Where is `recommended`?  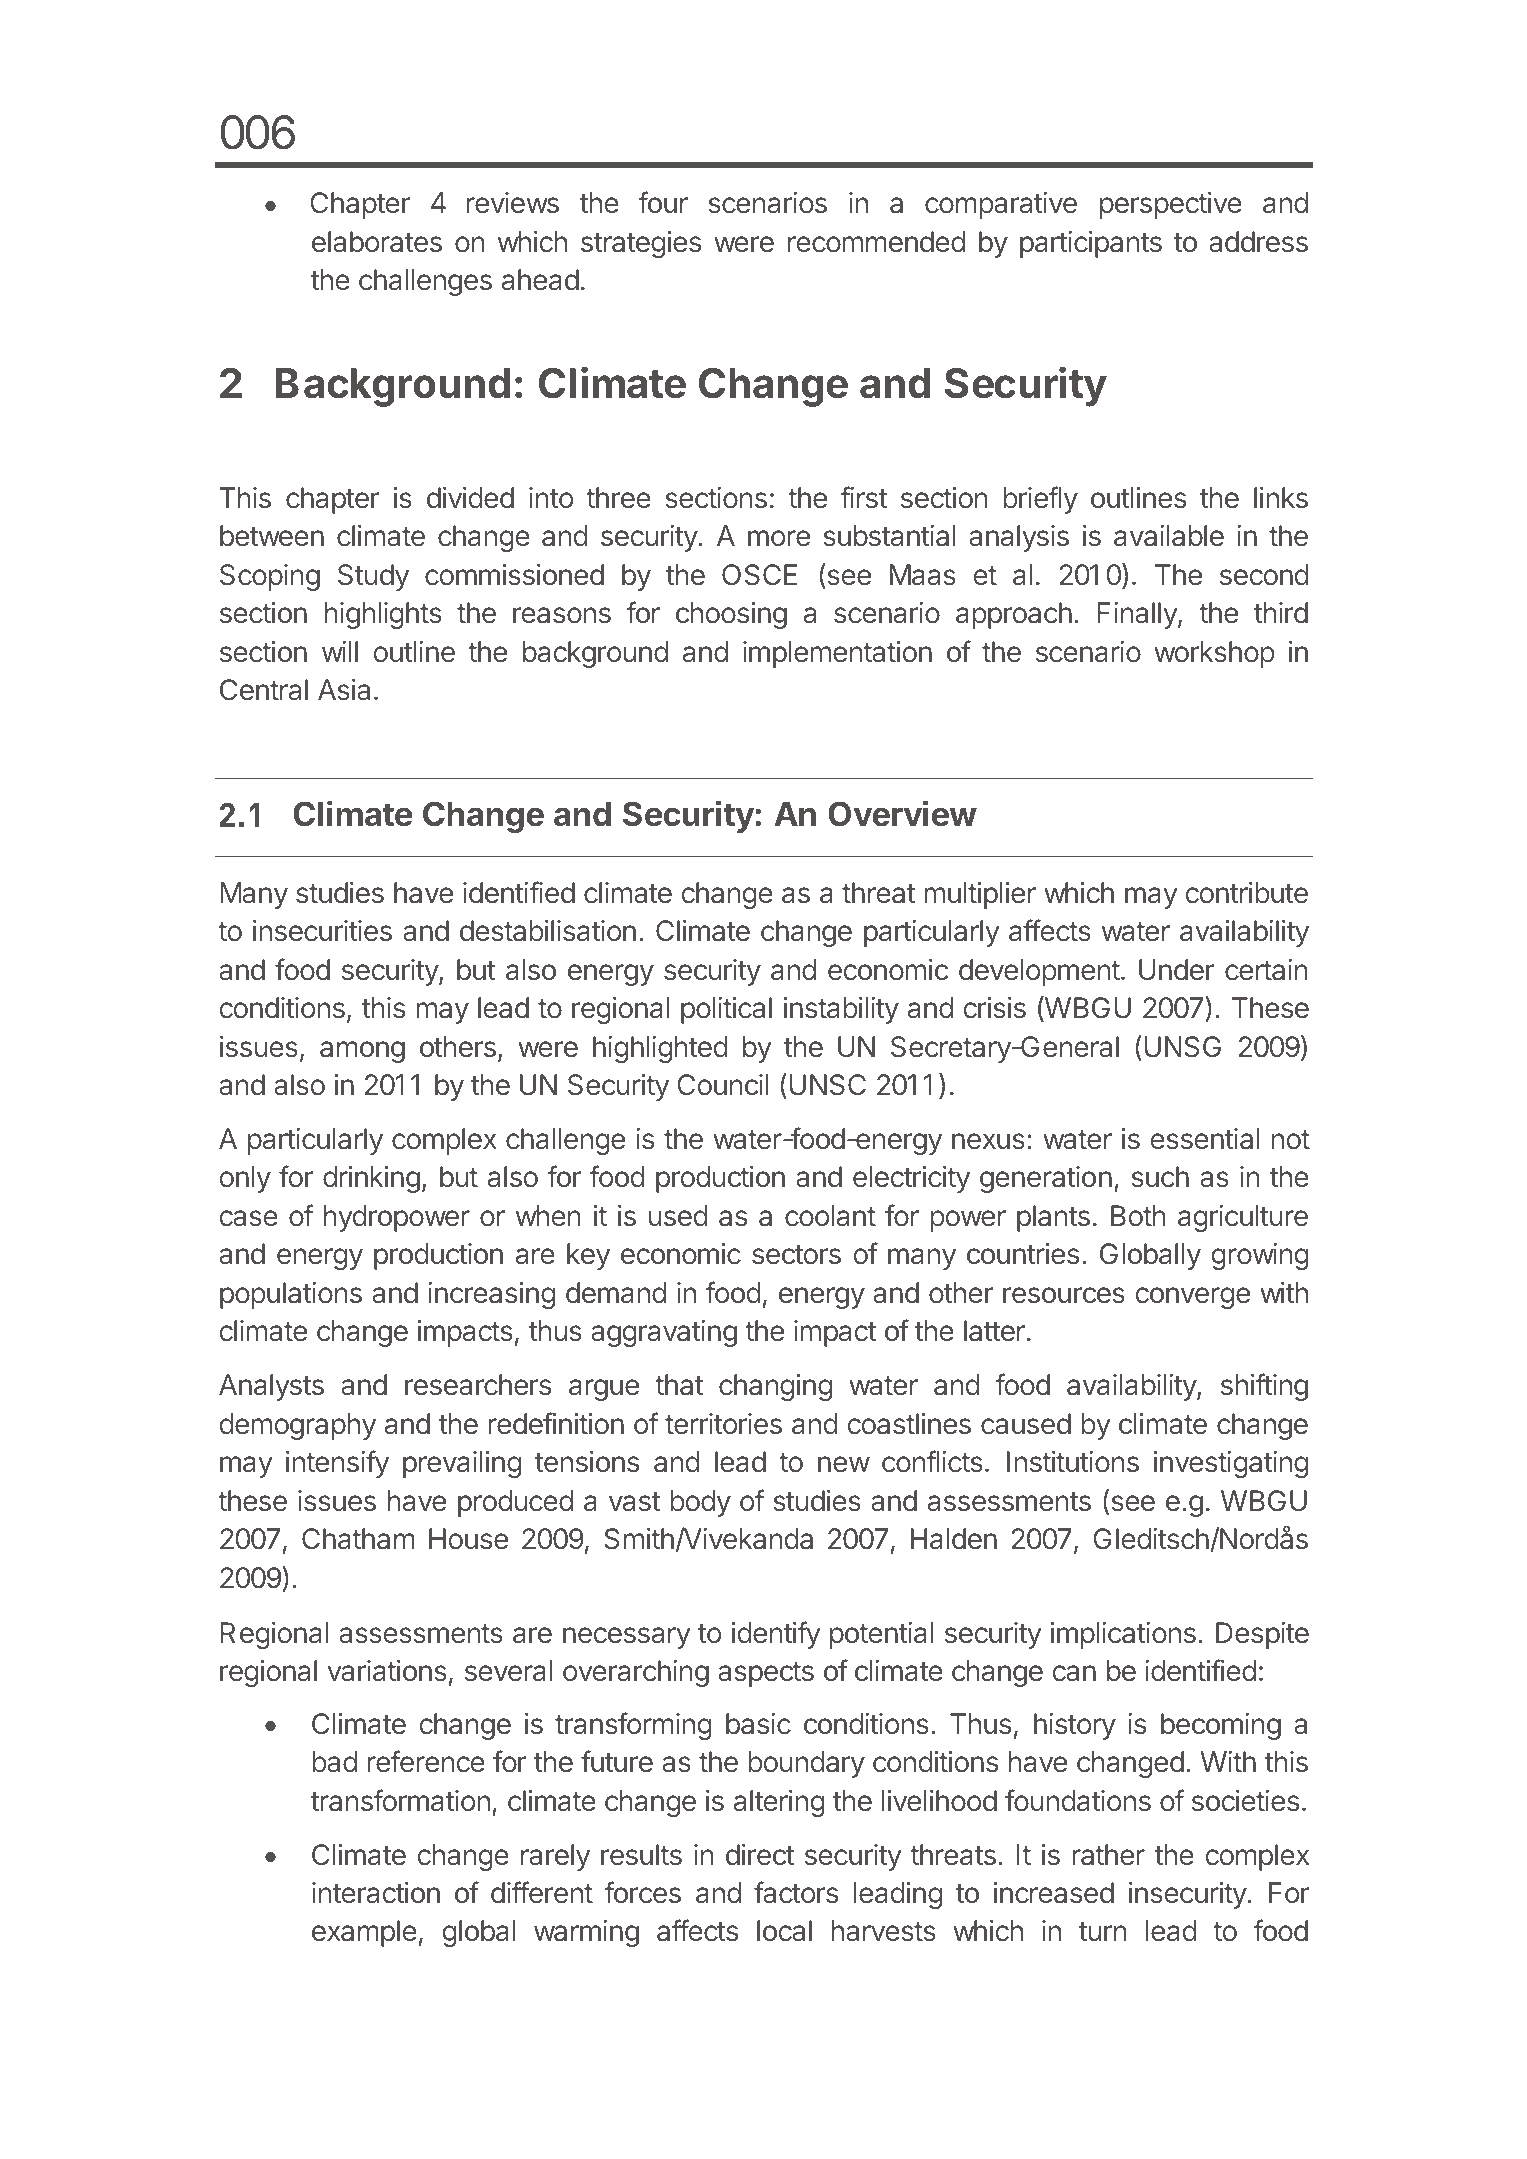
recommended is located at coordinates (876, 242).
